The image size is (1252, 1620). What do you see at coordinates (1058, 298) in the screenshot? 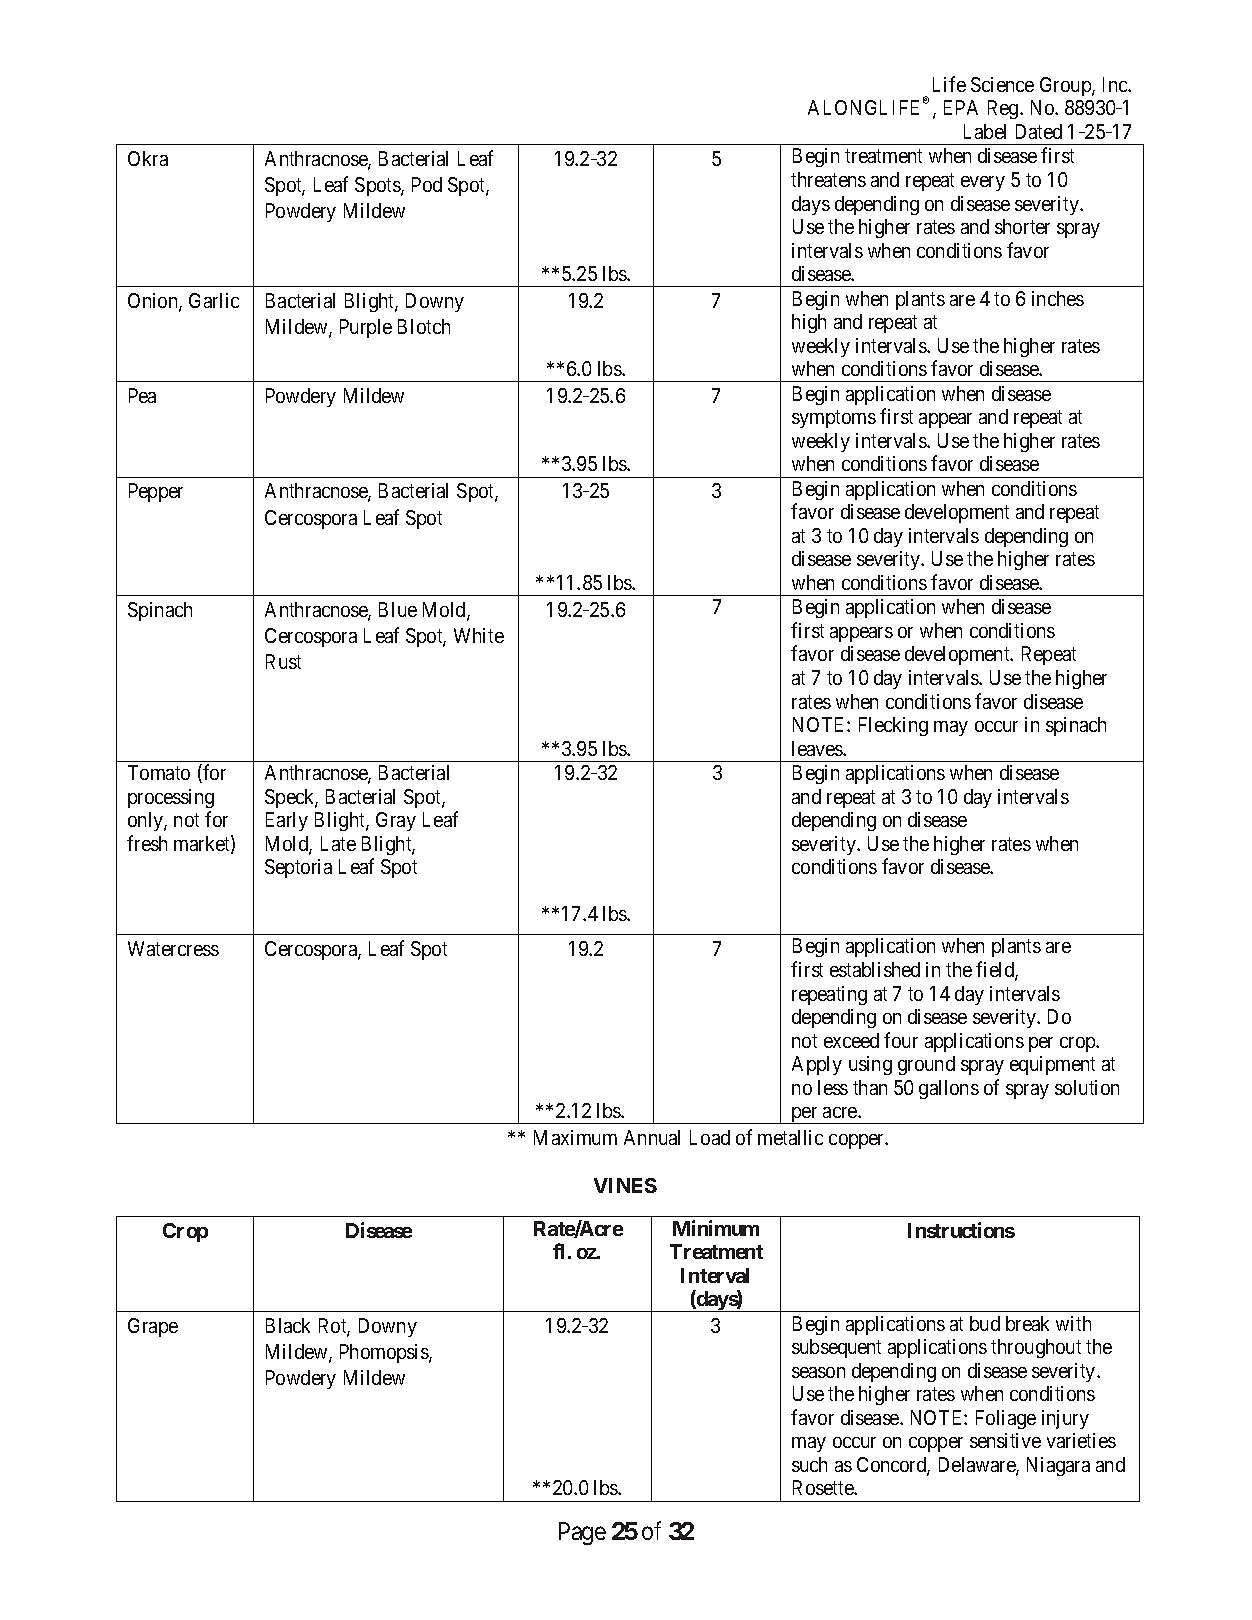
I see `inches` at bounding box center [1058, 298].
